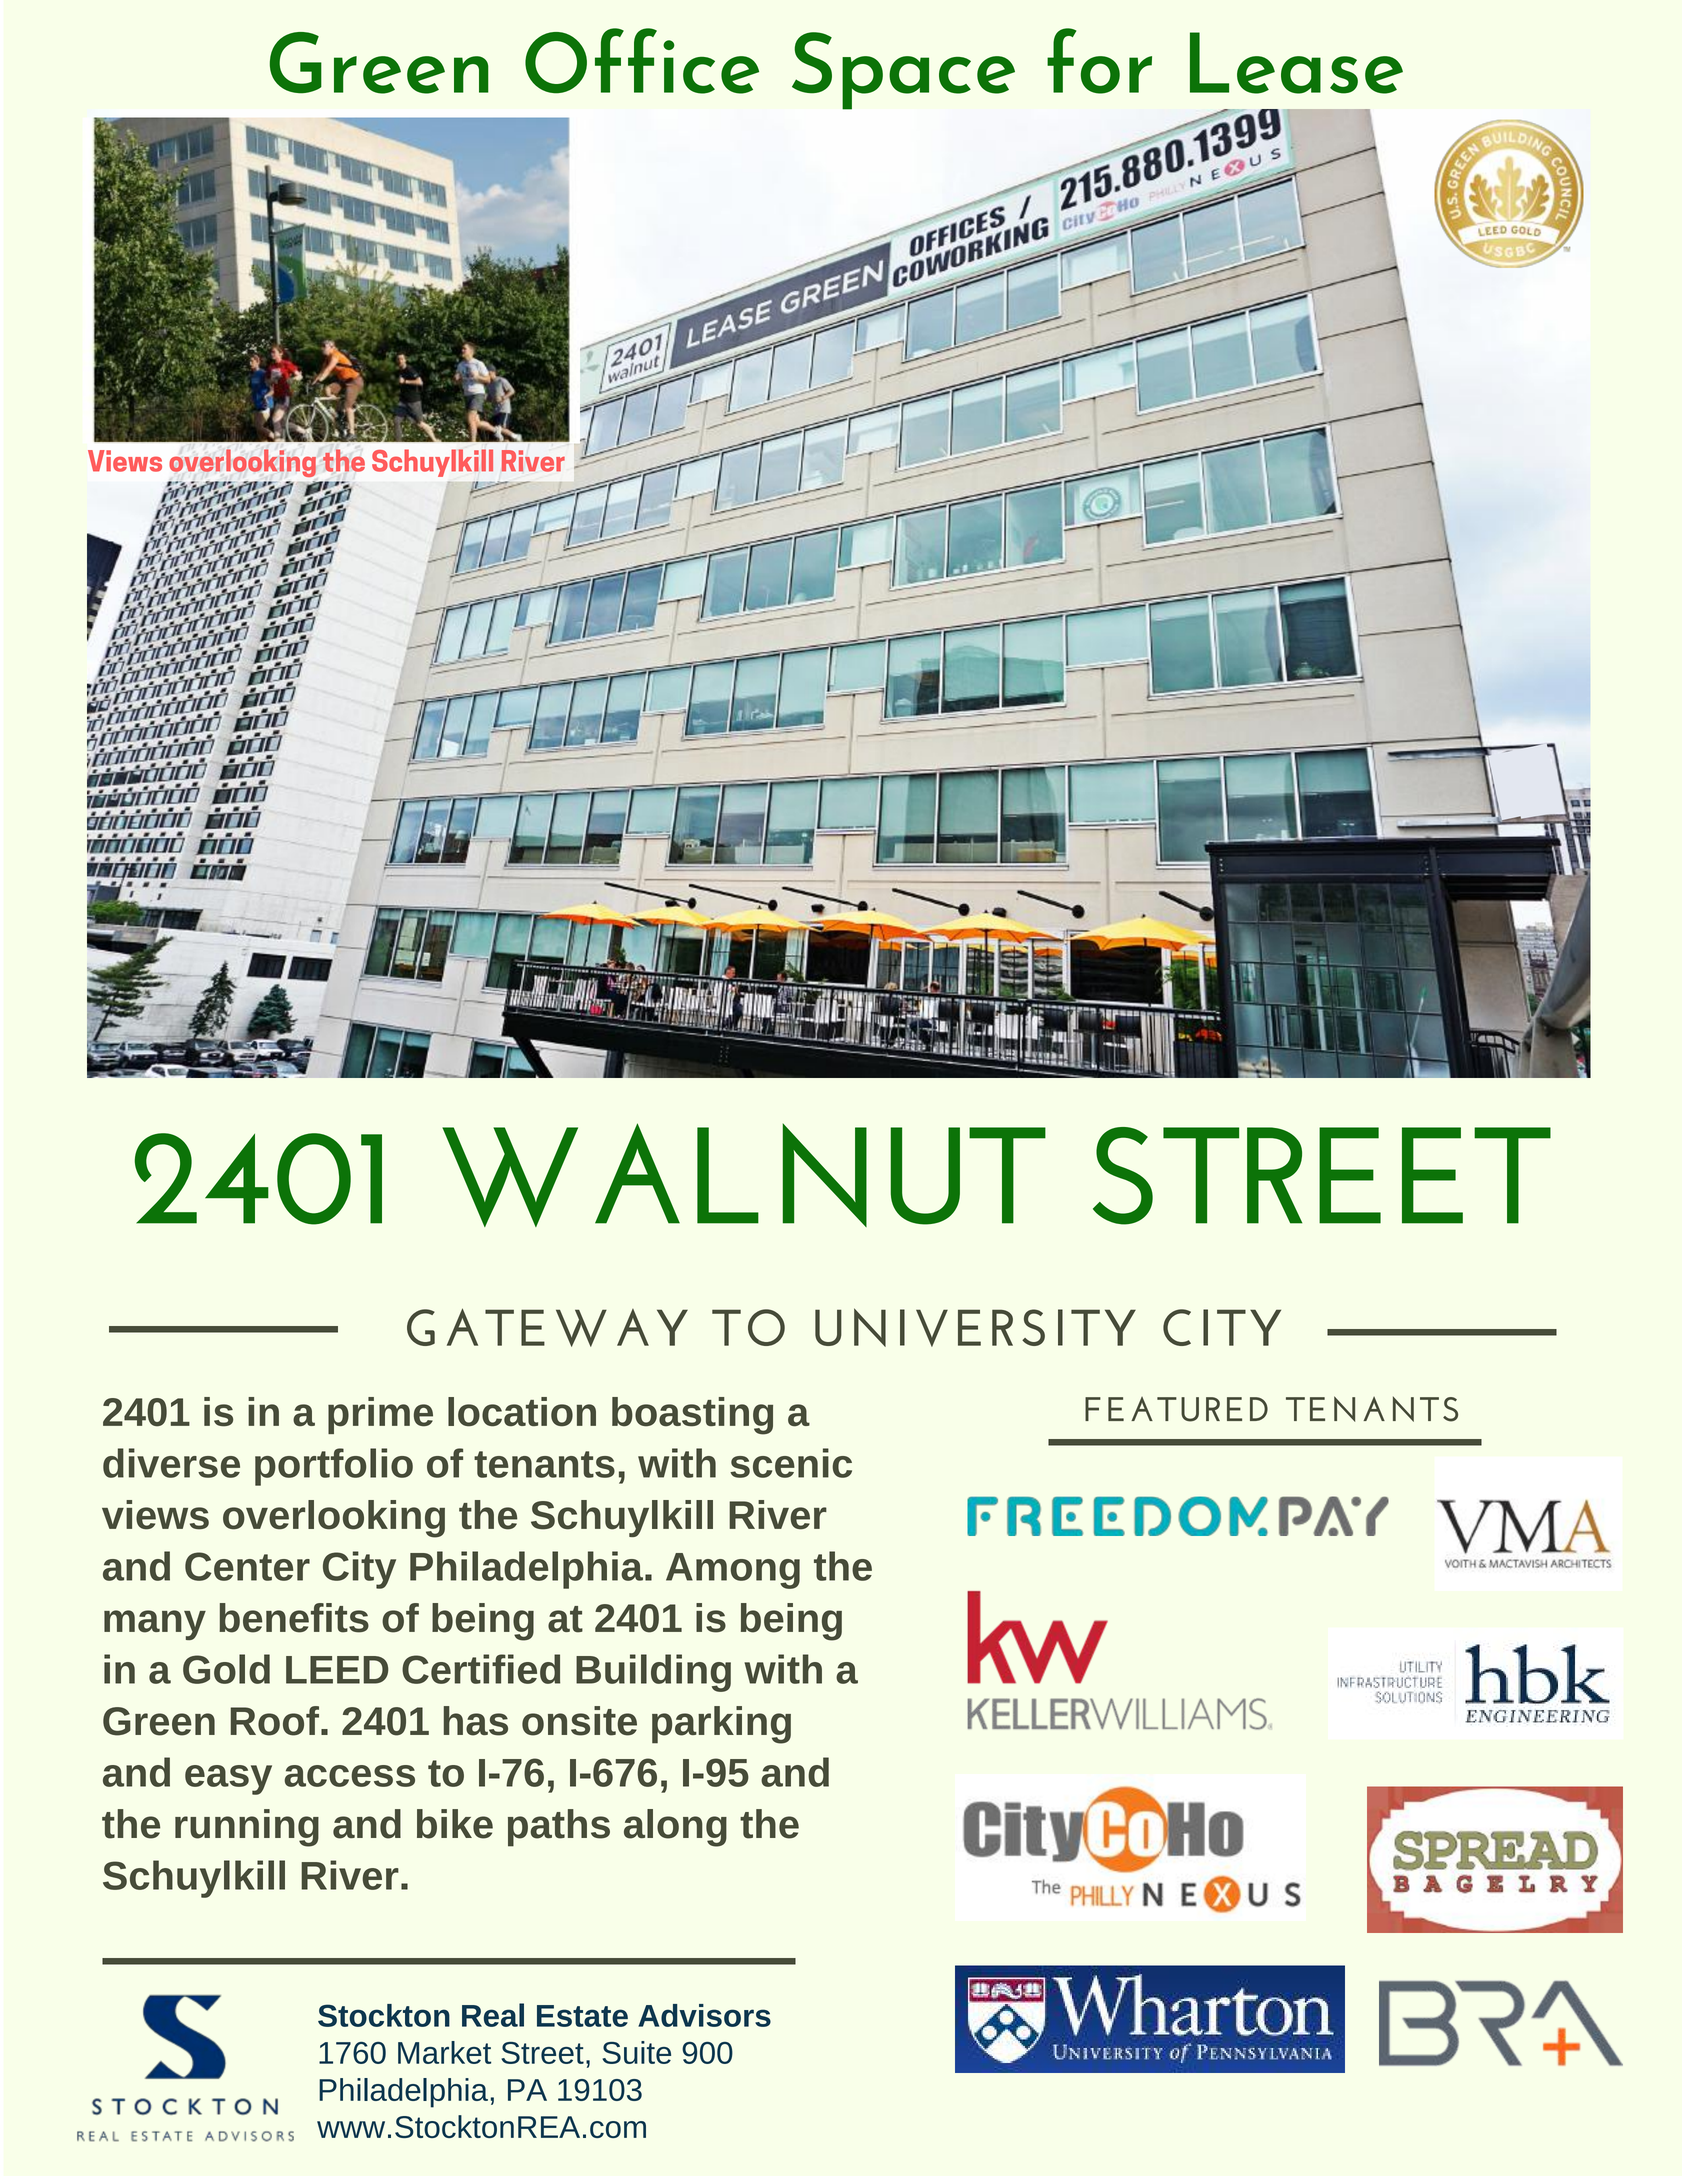 This screenshot has height=2176, width=1682. What do you see at coordinates (975, 1327) in the screenshot?
I see `UNIVERSITY` at bounding box center [975, 1327].
